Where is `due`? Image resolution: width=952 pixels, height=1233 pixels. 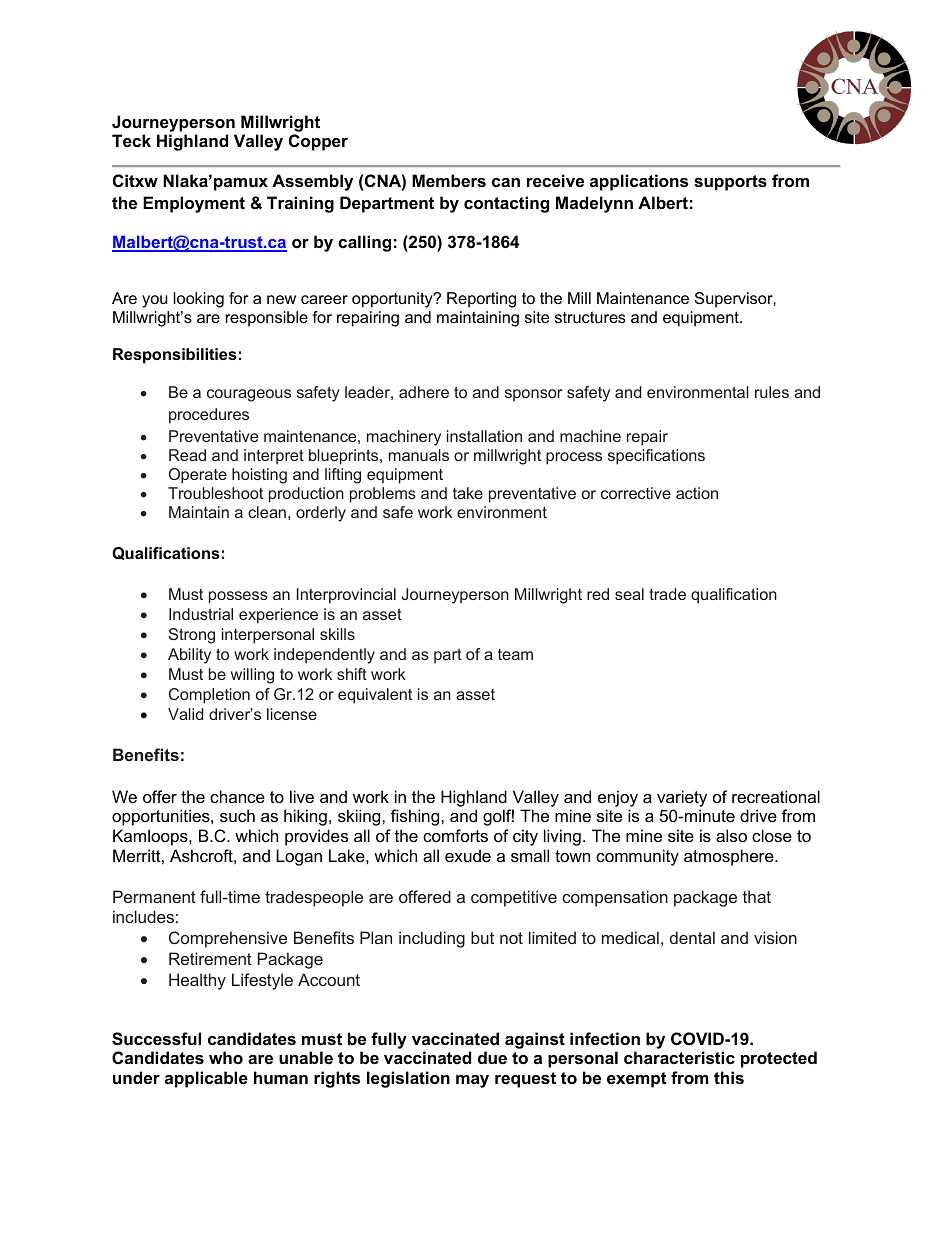
due is located at coordinates (492, 1057).
